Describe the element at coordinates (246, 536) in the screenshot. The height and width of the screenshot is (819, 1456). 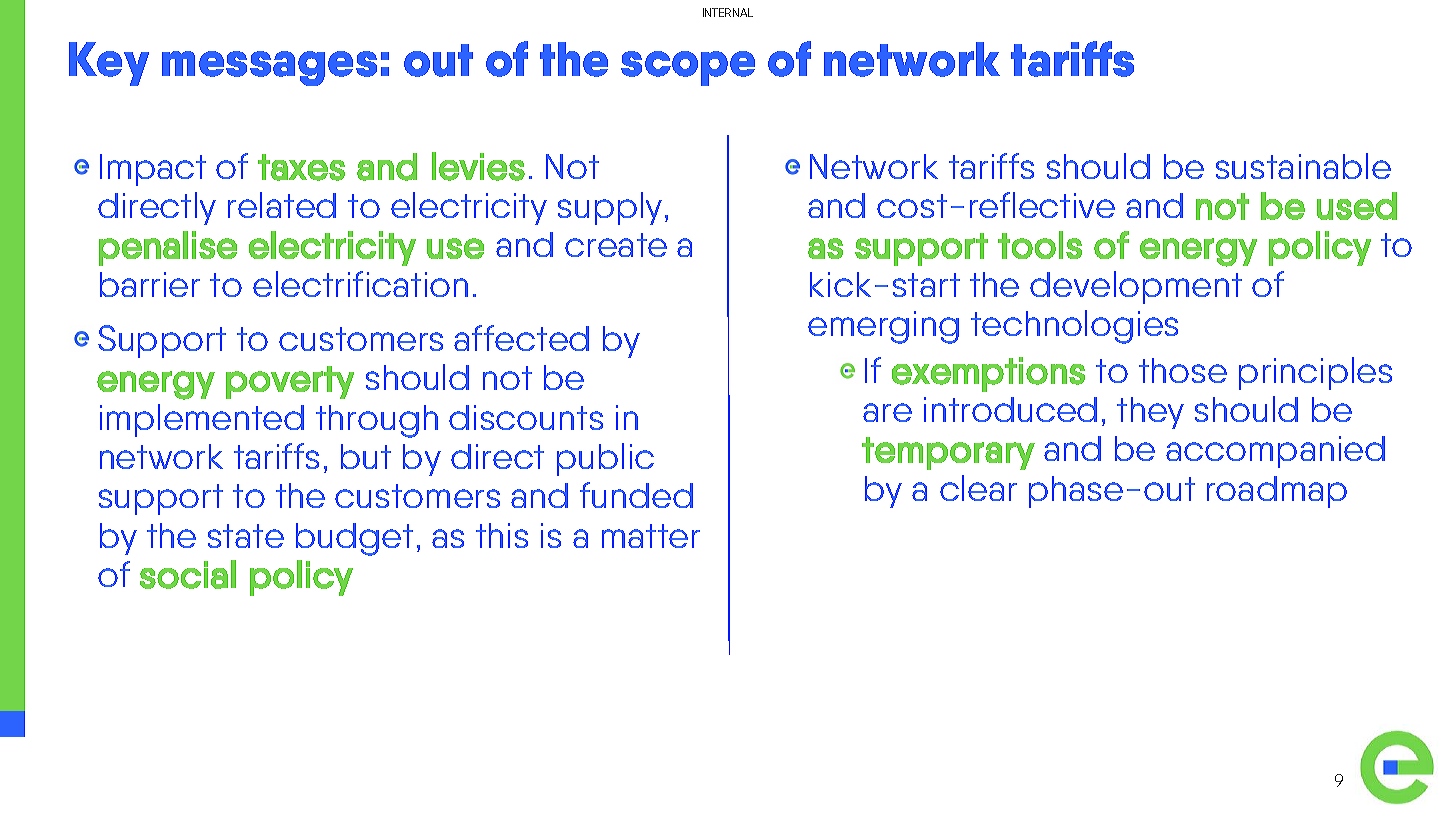
I see `state` at that location.
